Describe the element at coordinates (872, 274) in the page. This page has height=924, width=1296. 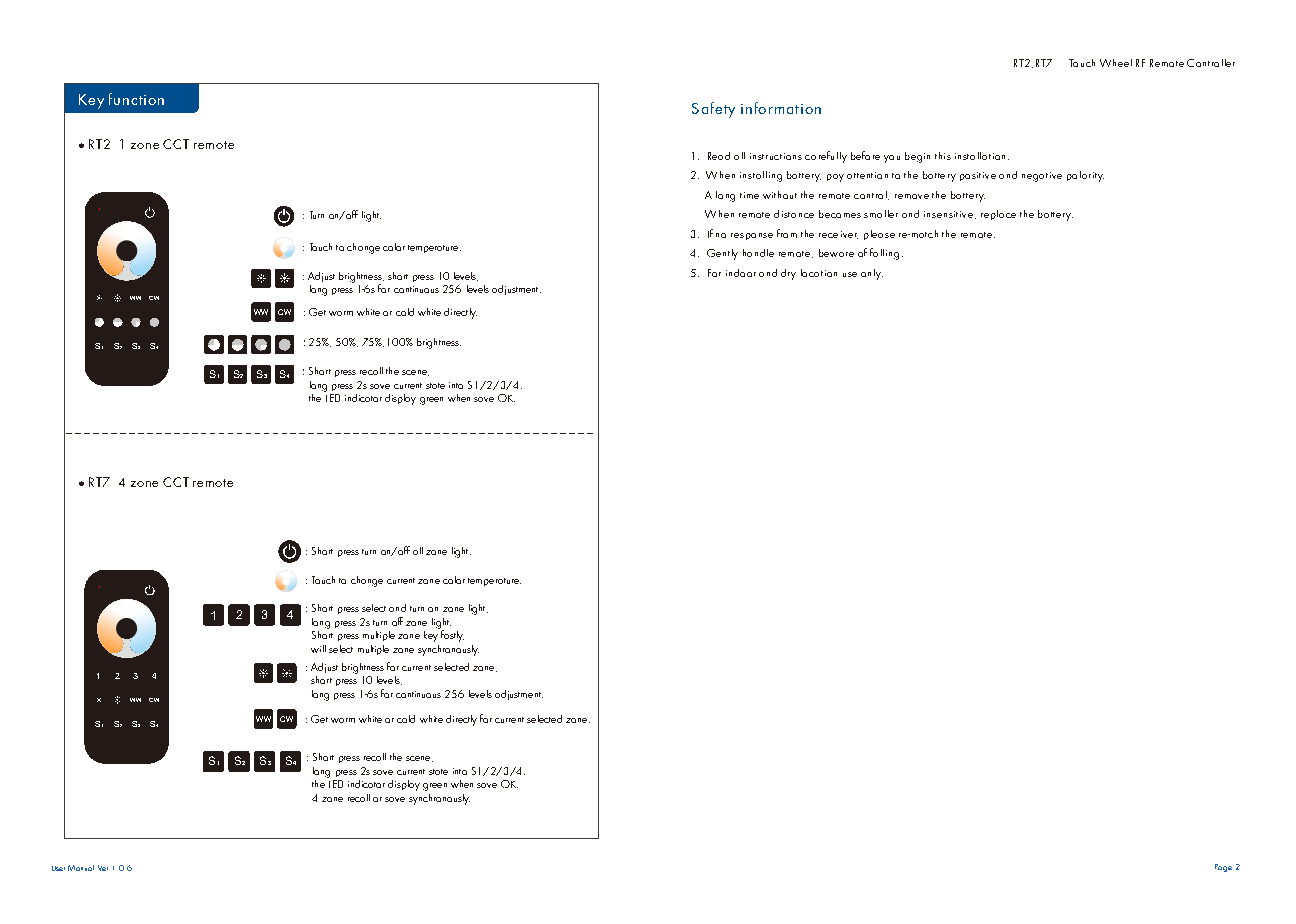
I see `only` at that location.
